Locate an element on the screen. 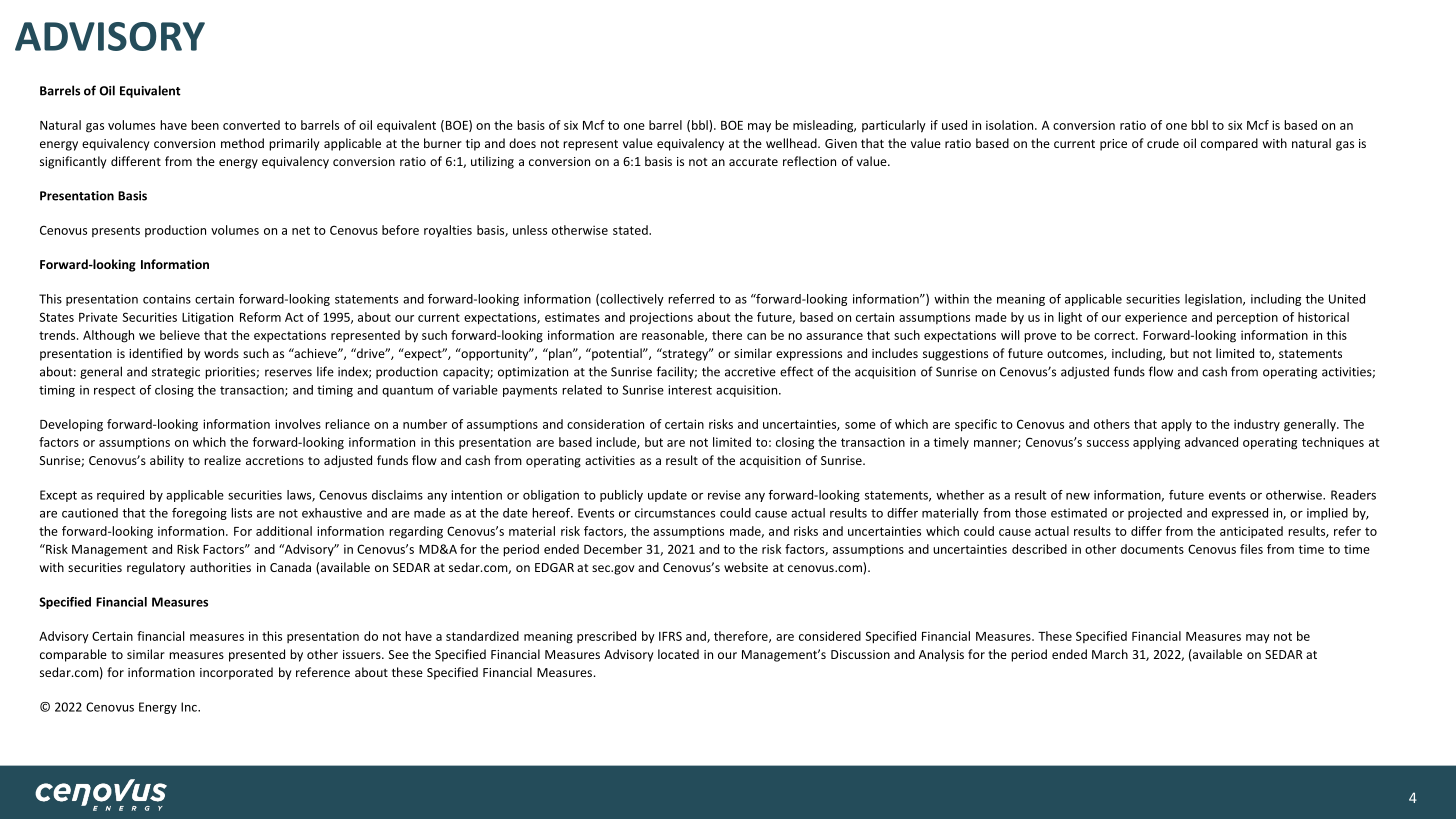 The image size is (1456, 819). located is located at coordinates (678, 654).
